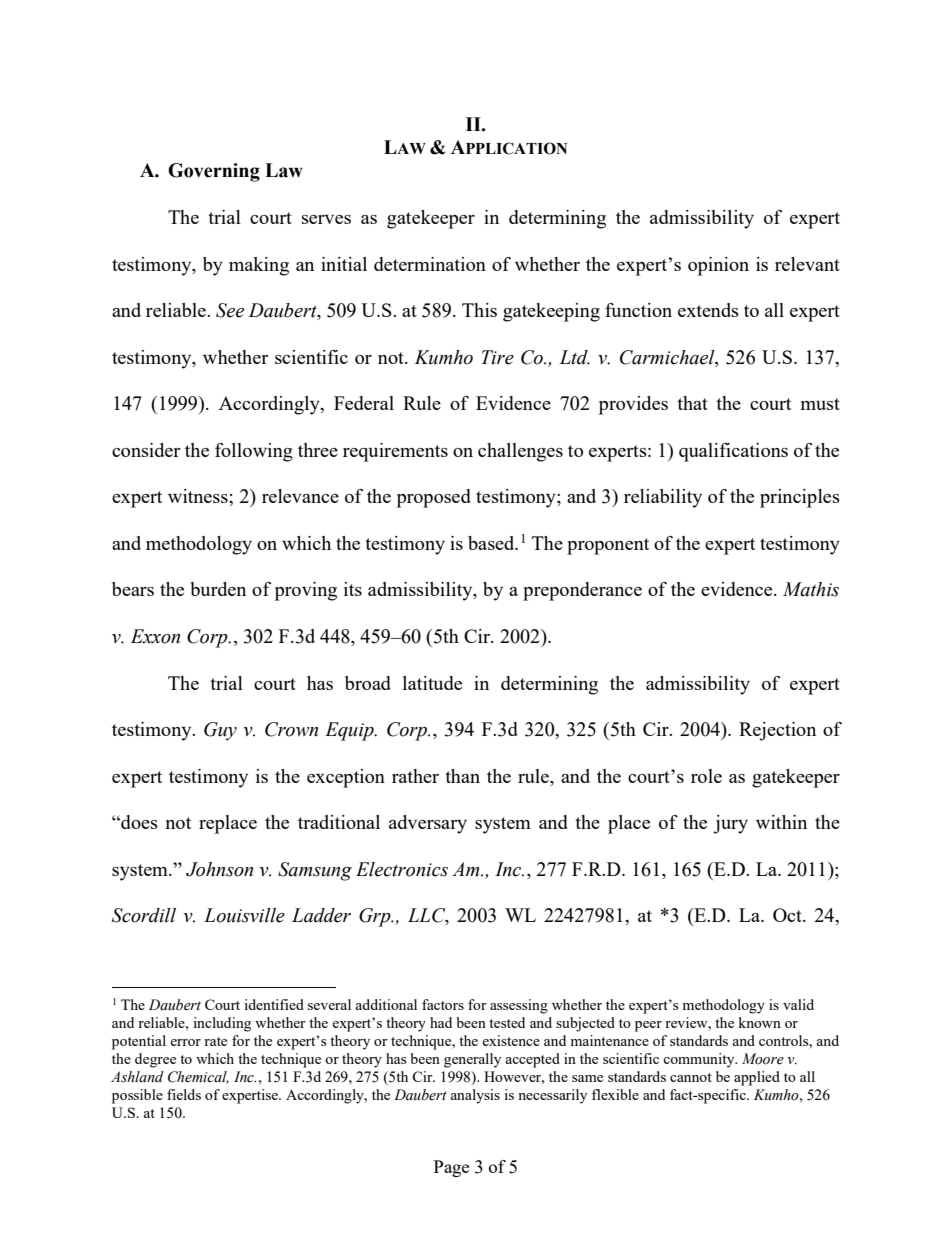 The width and height of the screenshot is (952, 1233). I want to click on fields, so click(184, 1094).
